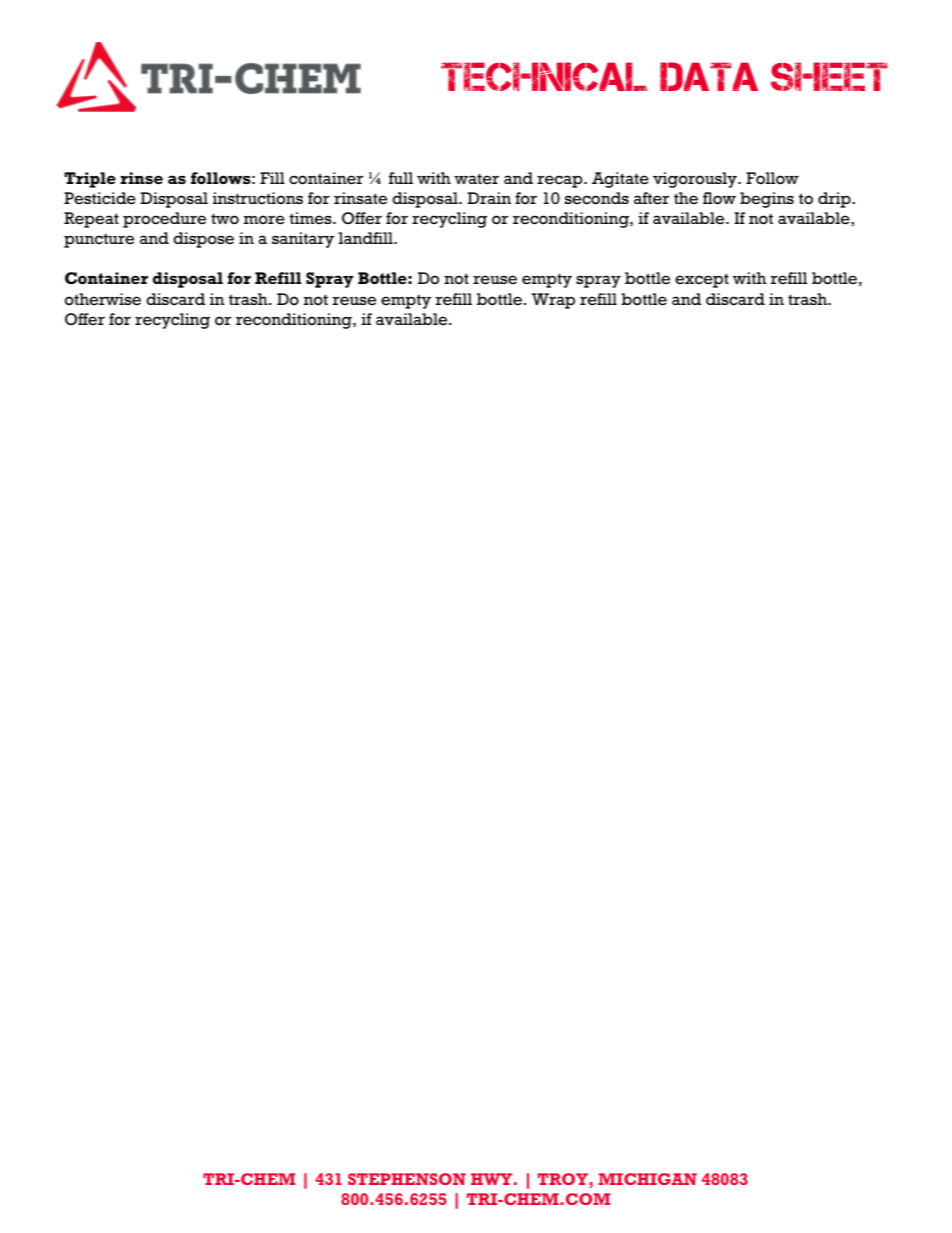 The width and height of the image is (952, 1233). What do you see at coordinates (303, 240) in the image?
I see `sanitary` at bounding box center [303, 240].
